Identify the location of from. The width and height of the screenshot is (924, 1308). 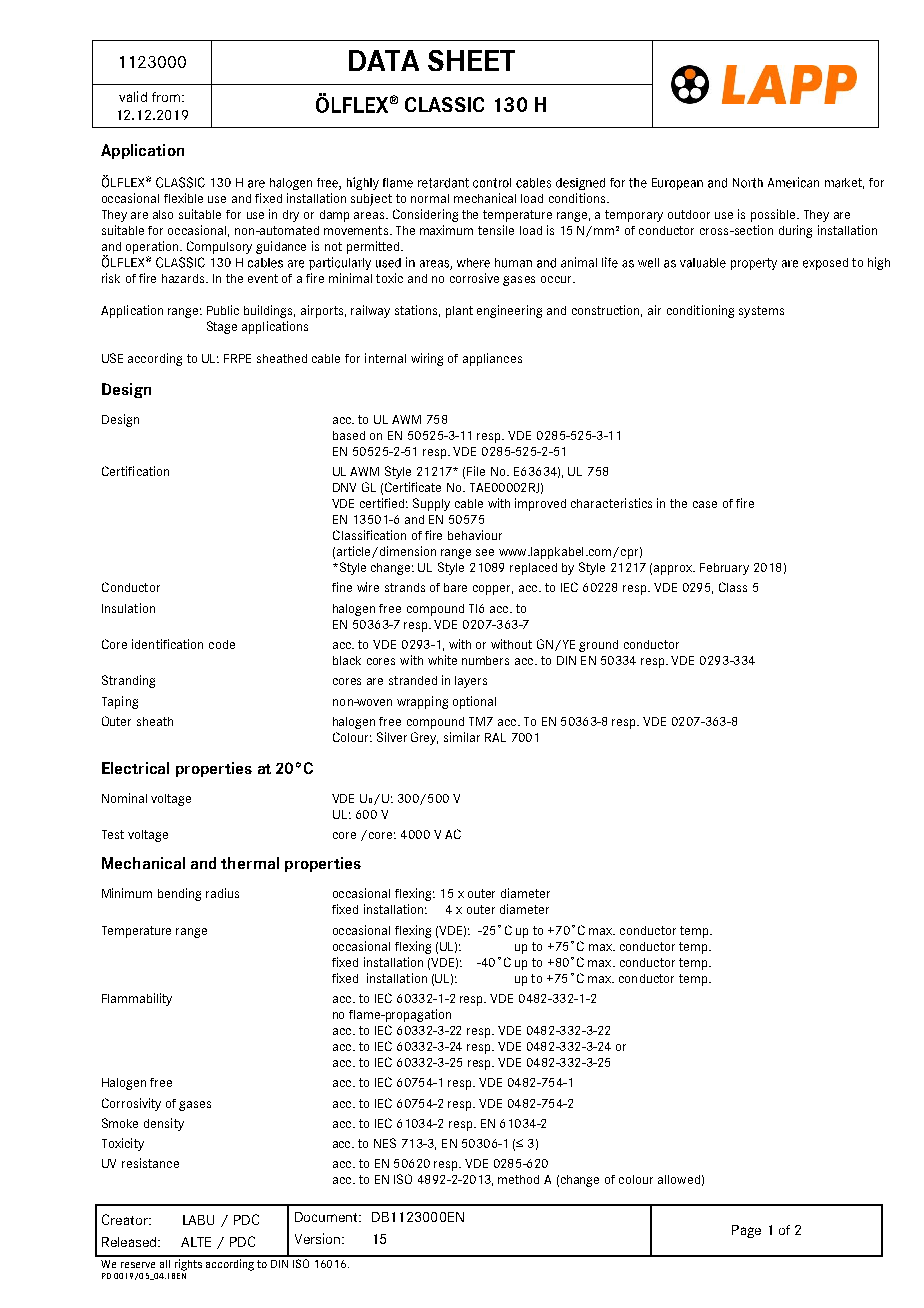
(166, 97).
